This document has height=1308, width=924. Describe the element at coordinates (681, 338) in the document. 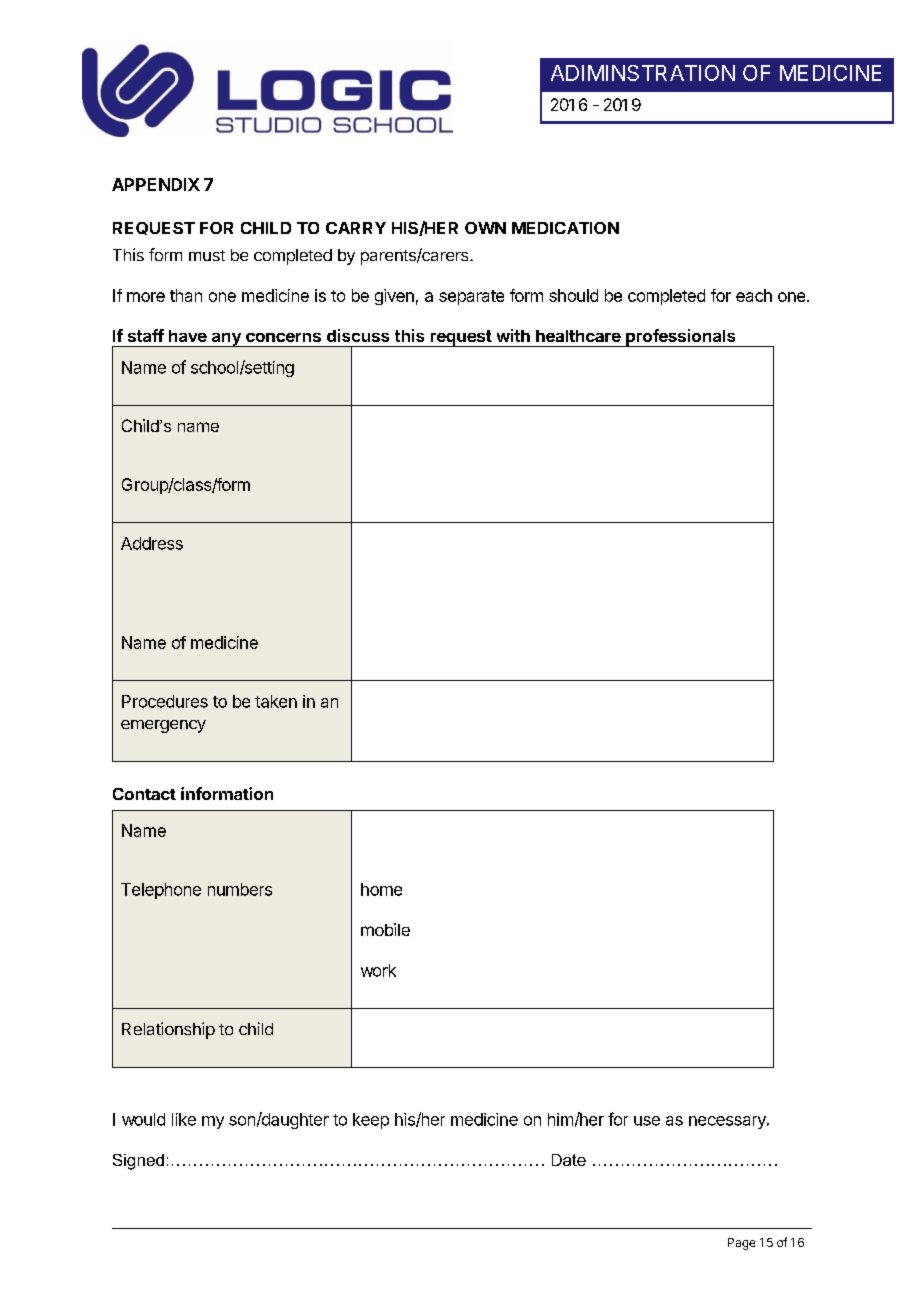

I see `professionals` at that location.
